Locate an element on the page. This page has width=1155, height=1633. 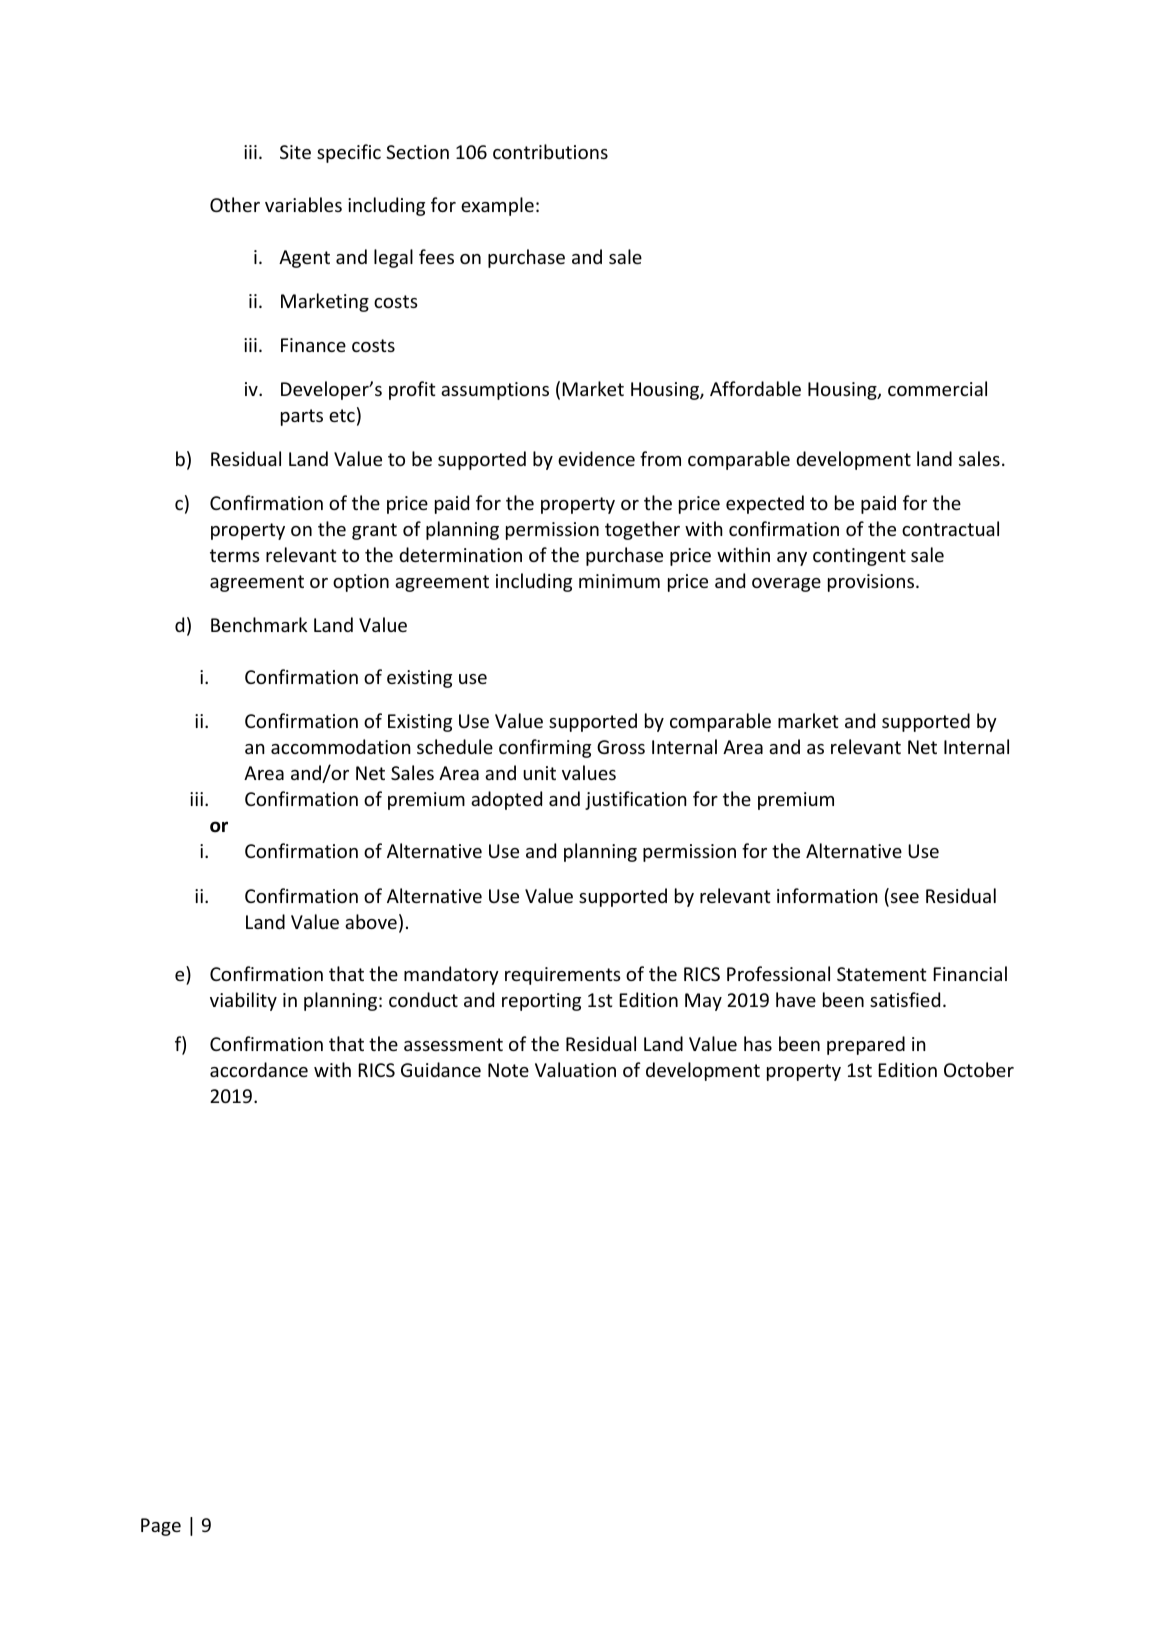
accordance is located at coordinates (259, 1069).
